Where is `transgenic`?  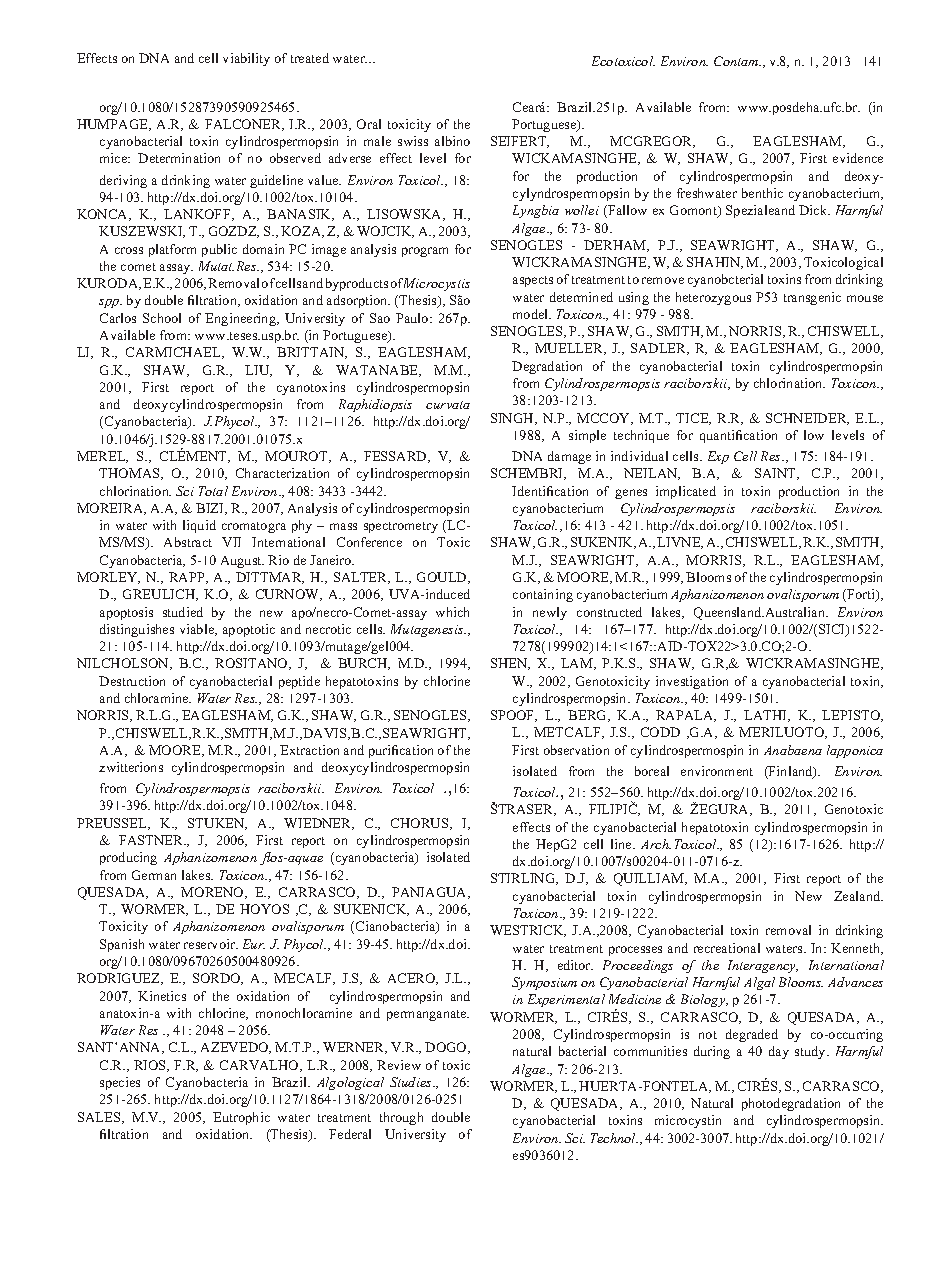
transgenic is located at coordinates (812, 298).
